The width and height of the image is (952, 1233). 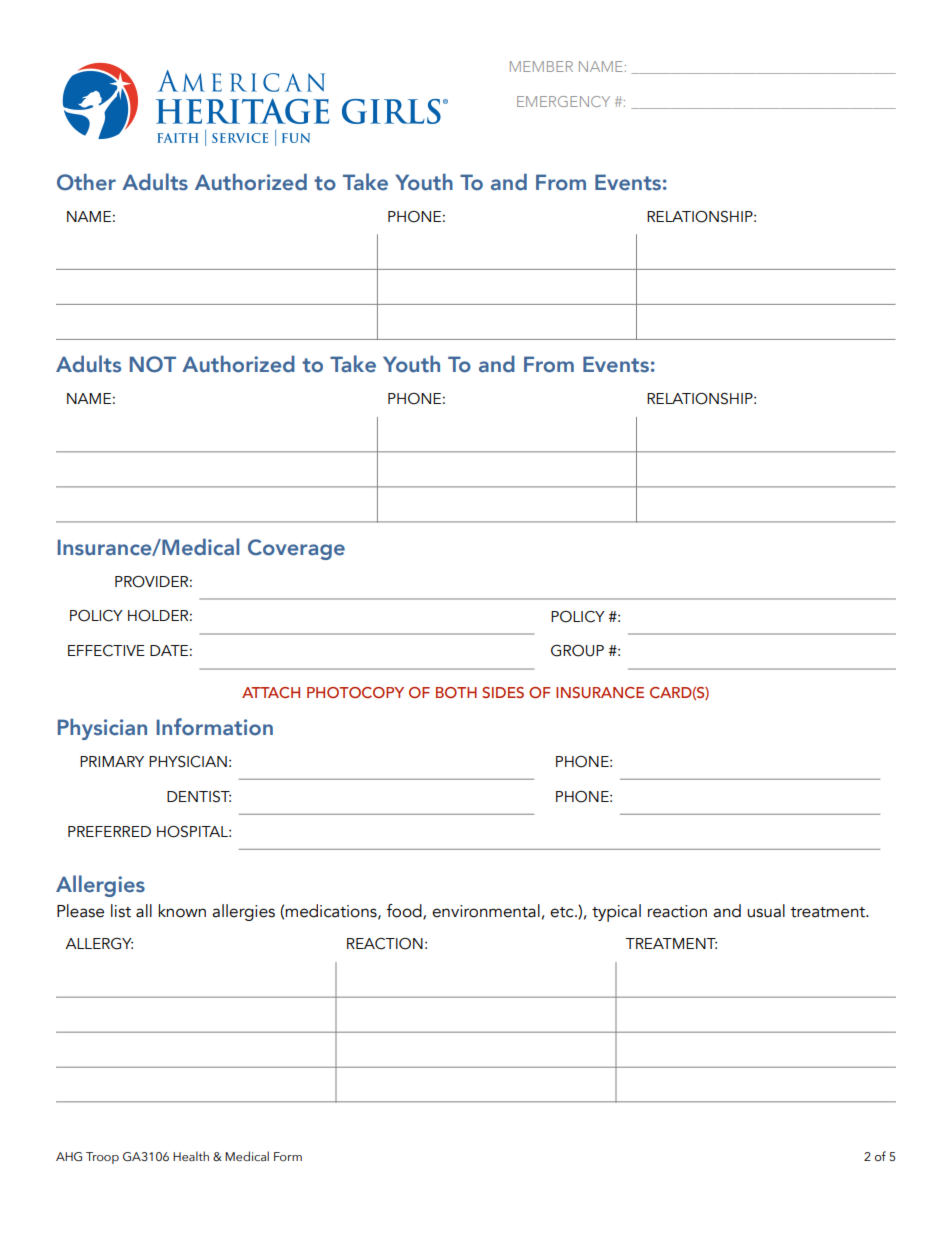 I want to click on food, so click(x=405, y=912).
